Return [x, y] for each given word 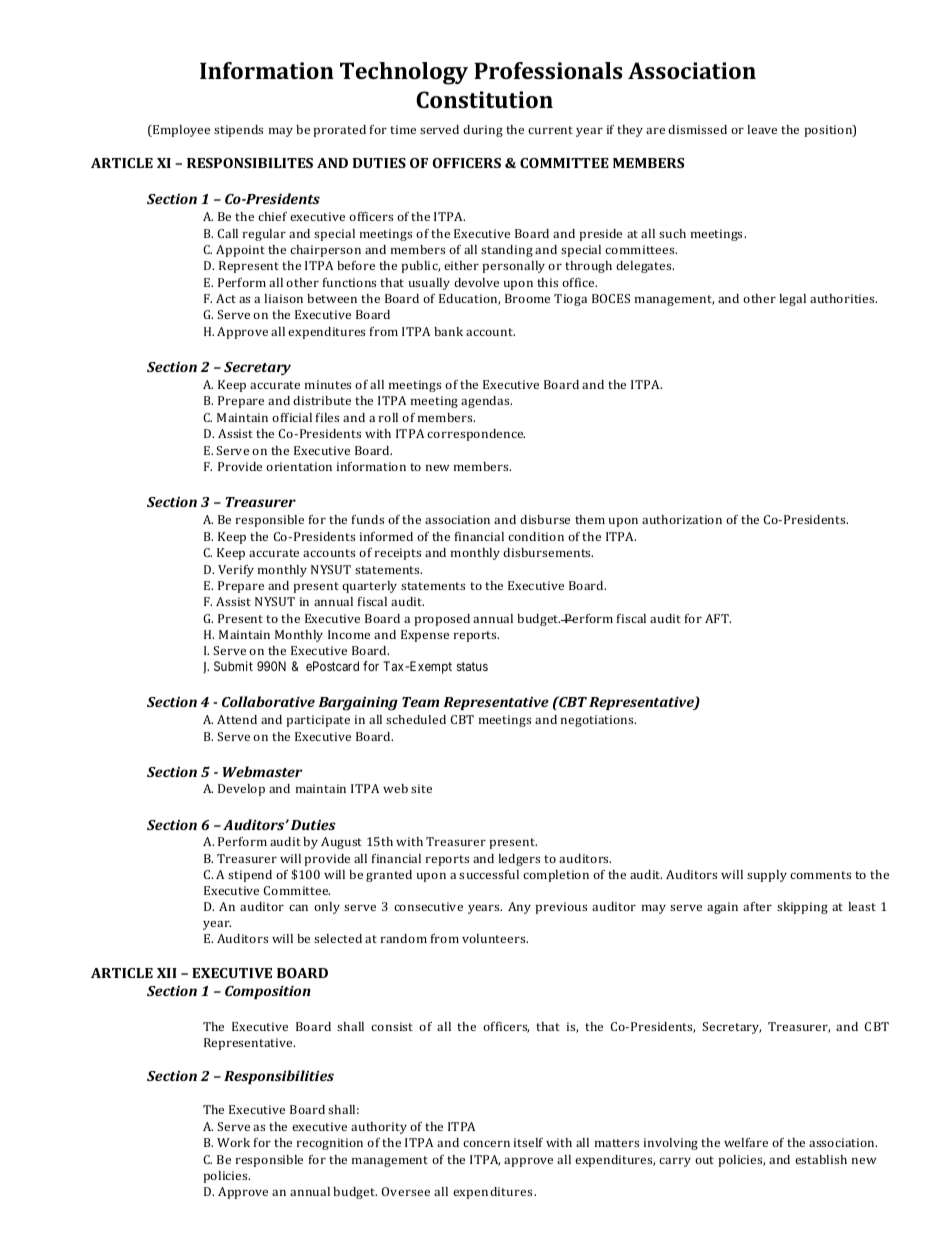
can [298, 908]
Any [519, 908]
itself [528, 1142]
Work [233, 1142]
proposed [442, 620]
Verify [236, 571]
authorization [682, 519]
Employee [180, 131]
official [292, 417]
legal [792, 300]
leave [762, 129]
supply [767, 876]
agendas [486, 402]
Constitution [484, 99]
